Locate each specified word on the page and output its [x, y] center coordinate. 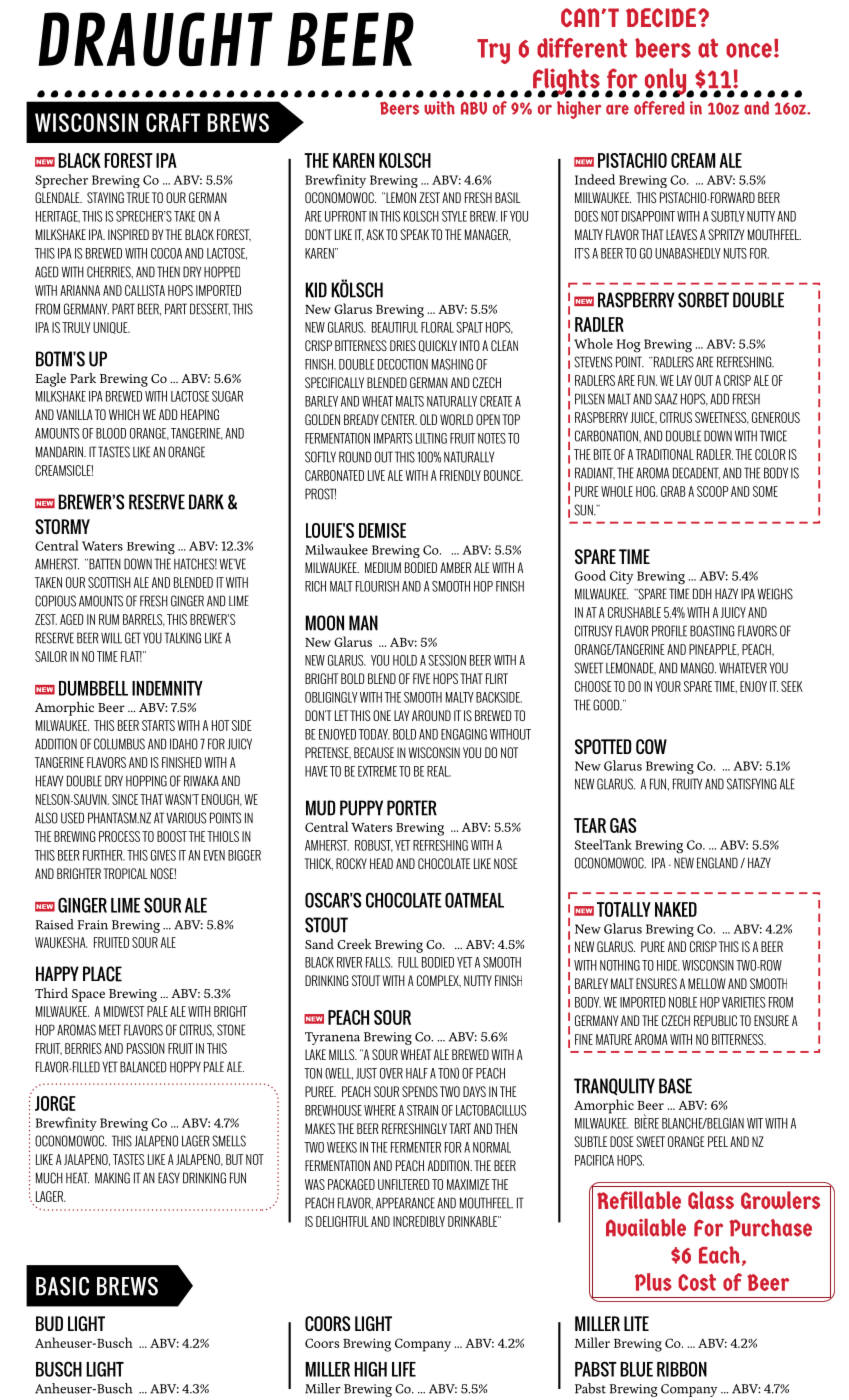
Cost [697, 1282]
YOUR [668, 686]
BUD [49, 1323]
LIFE [404, 1369]
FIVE [421, 678]
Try [493, 51]
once [749, 50]
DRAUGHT [155, 39]
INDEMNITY [167, 688]
